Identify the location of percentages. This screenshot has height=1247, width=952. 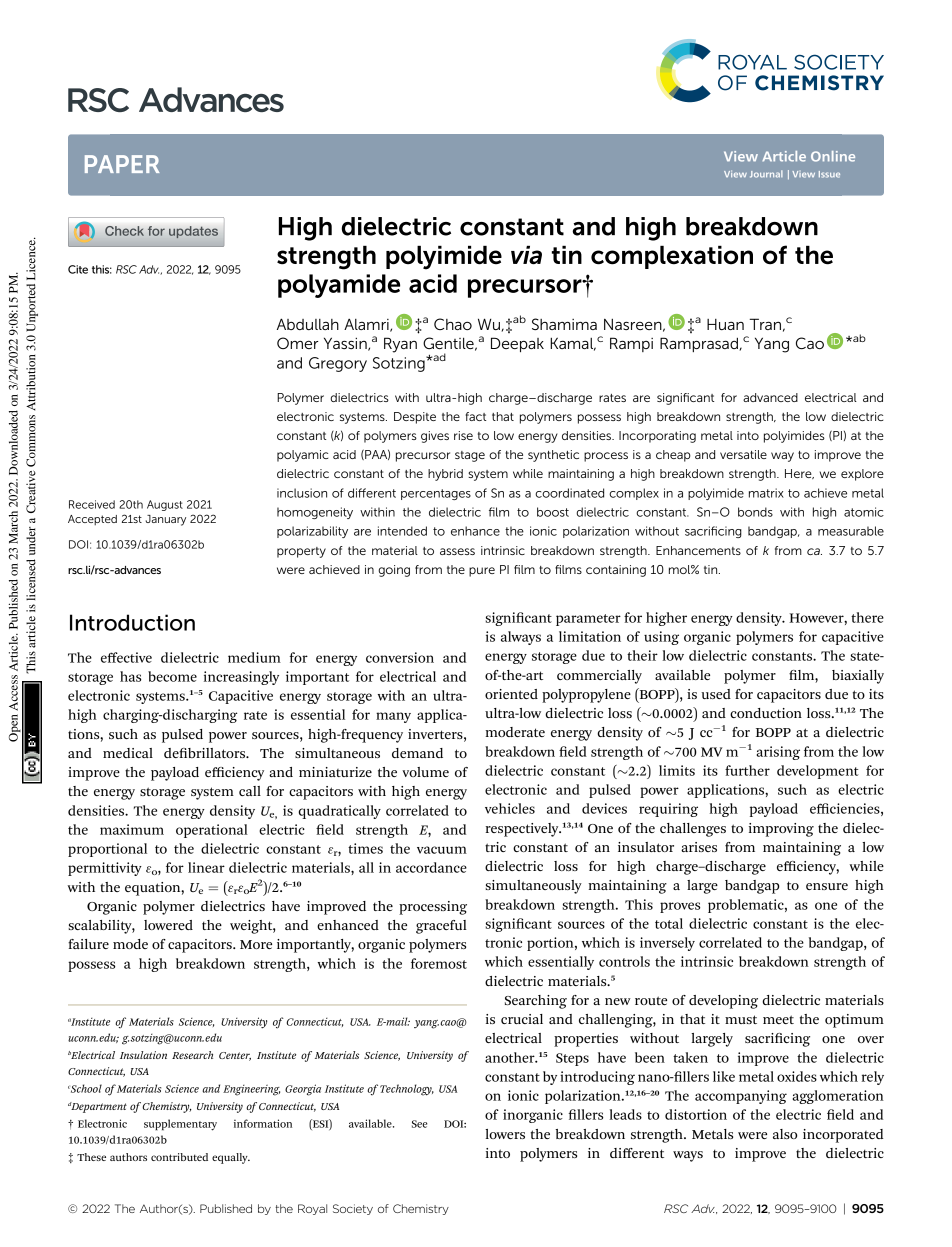
(436, 494).
